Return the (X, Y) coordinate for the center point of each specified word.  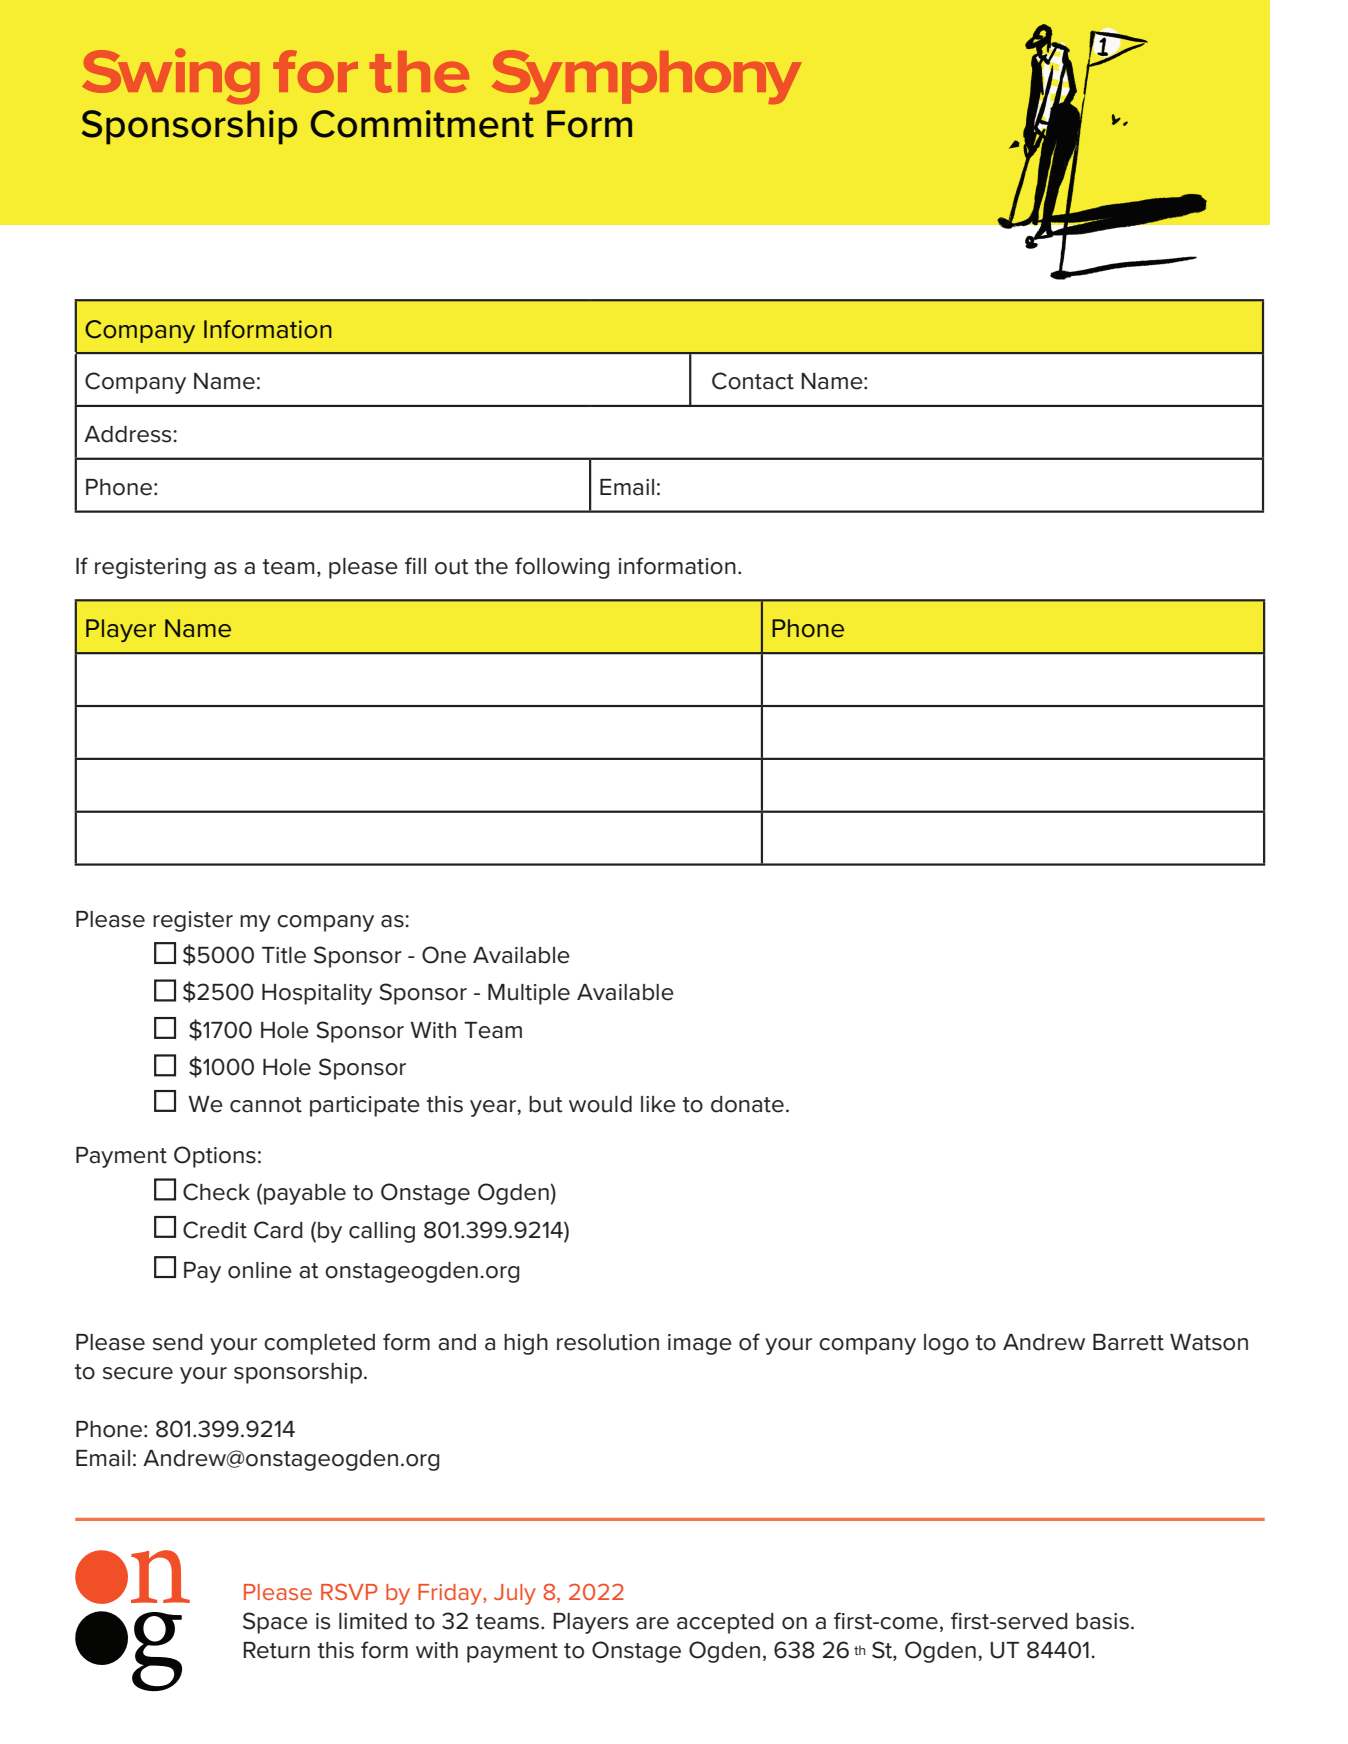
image (700, 1344)
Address (129, 434)
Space (275, 1623)
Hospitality (317, 994)
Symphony (646, 77)
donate (747, 1104)
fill (415, 565)
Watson (1209, 1342)
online (260, 1270)
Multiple (529, 994)
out (452, 567)
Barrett (1128, 1342)
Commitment (422, 124)
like (658, 1104)
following (562, 568)
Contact (753, 381)
